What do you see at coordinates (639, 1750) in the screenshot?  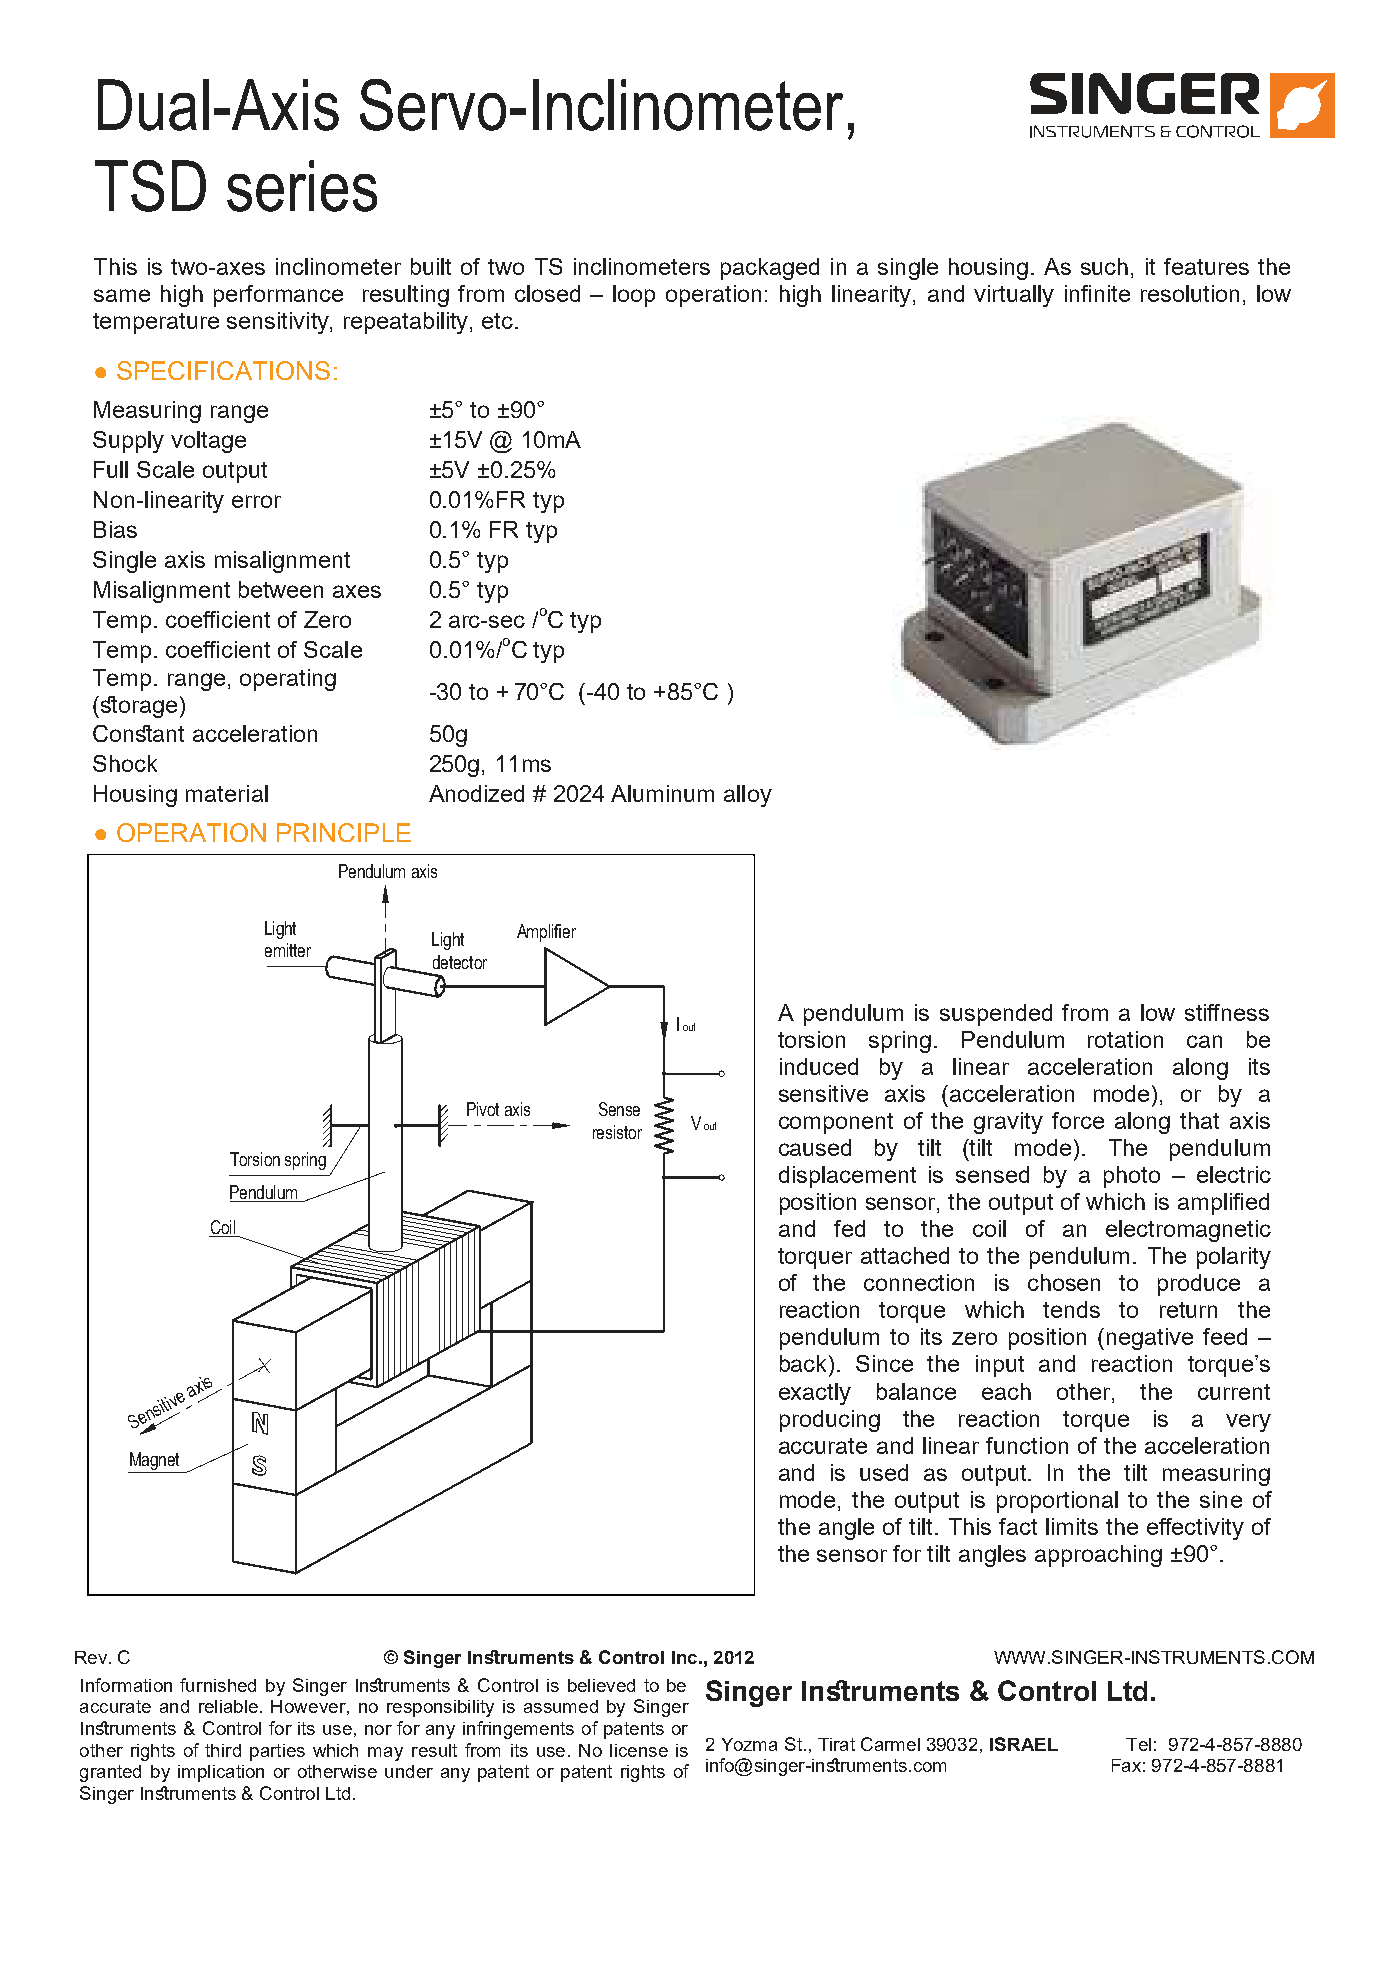 I see `license` at bounding box center [639, 1750].
